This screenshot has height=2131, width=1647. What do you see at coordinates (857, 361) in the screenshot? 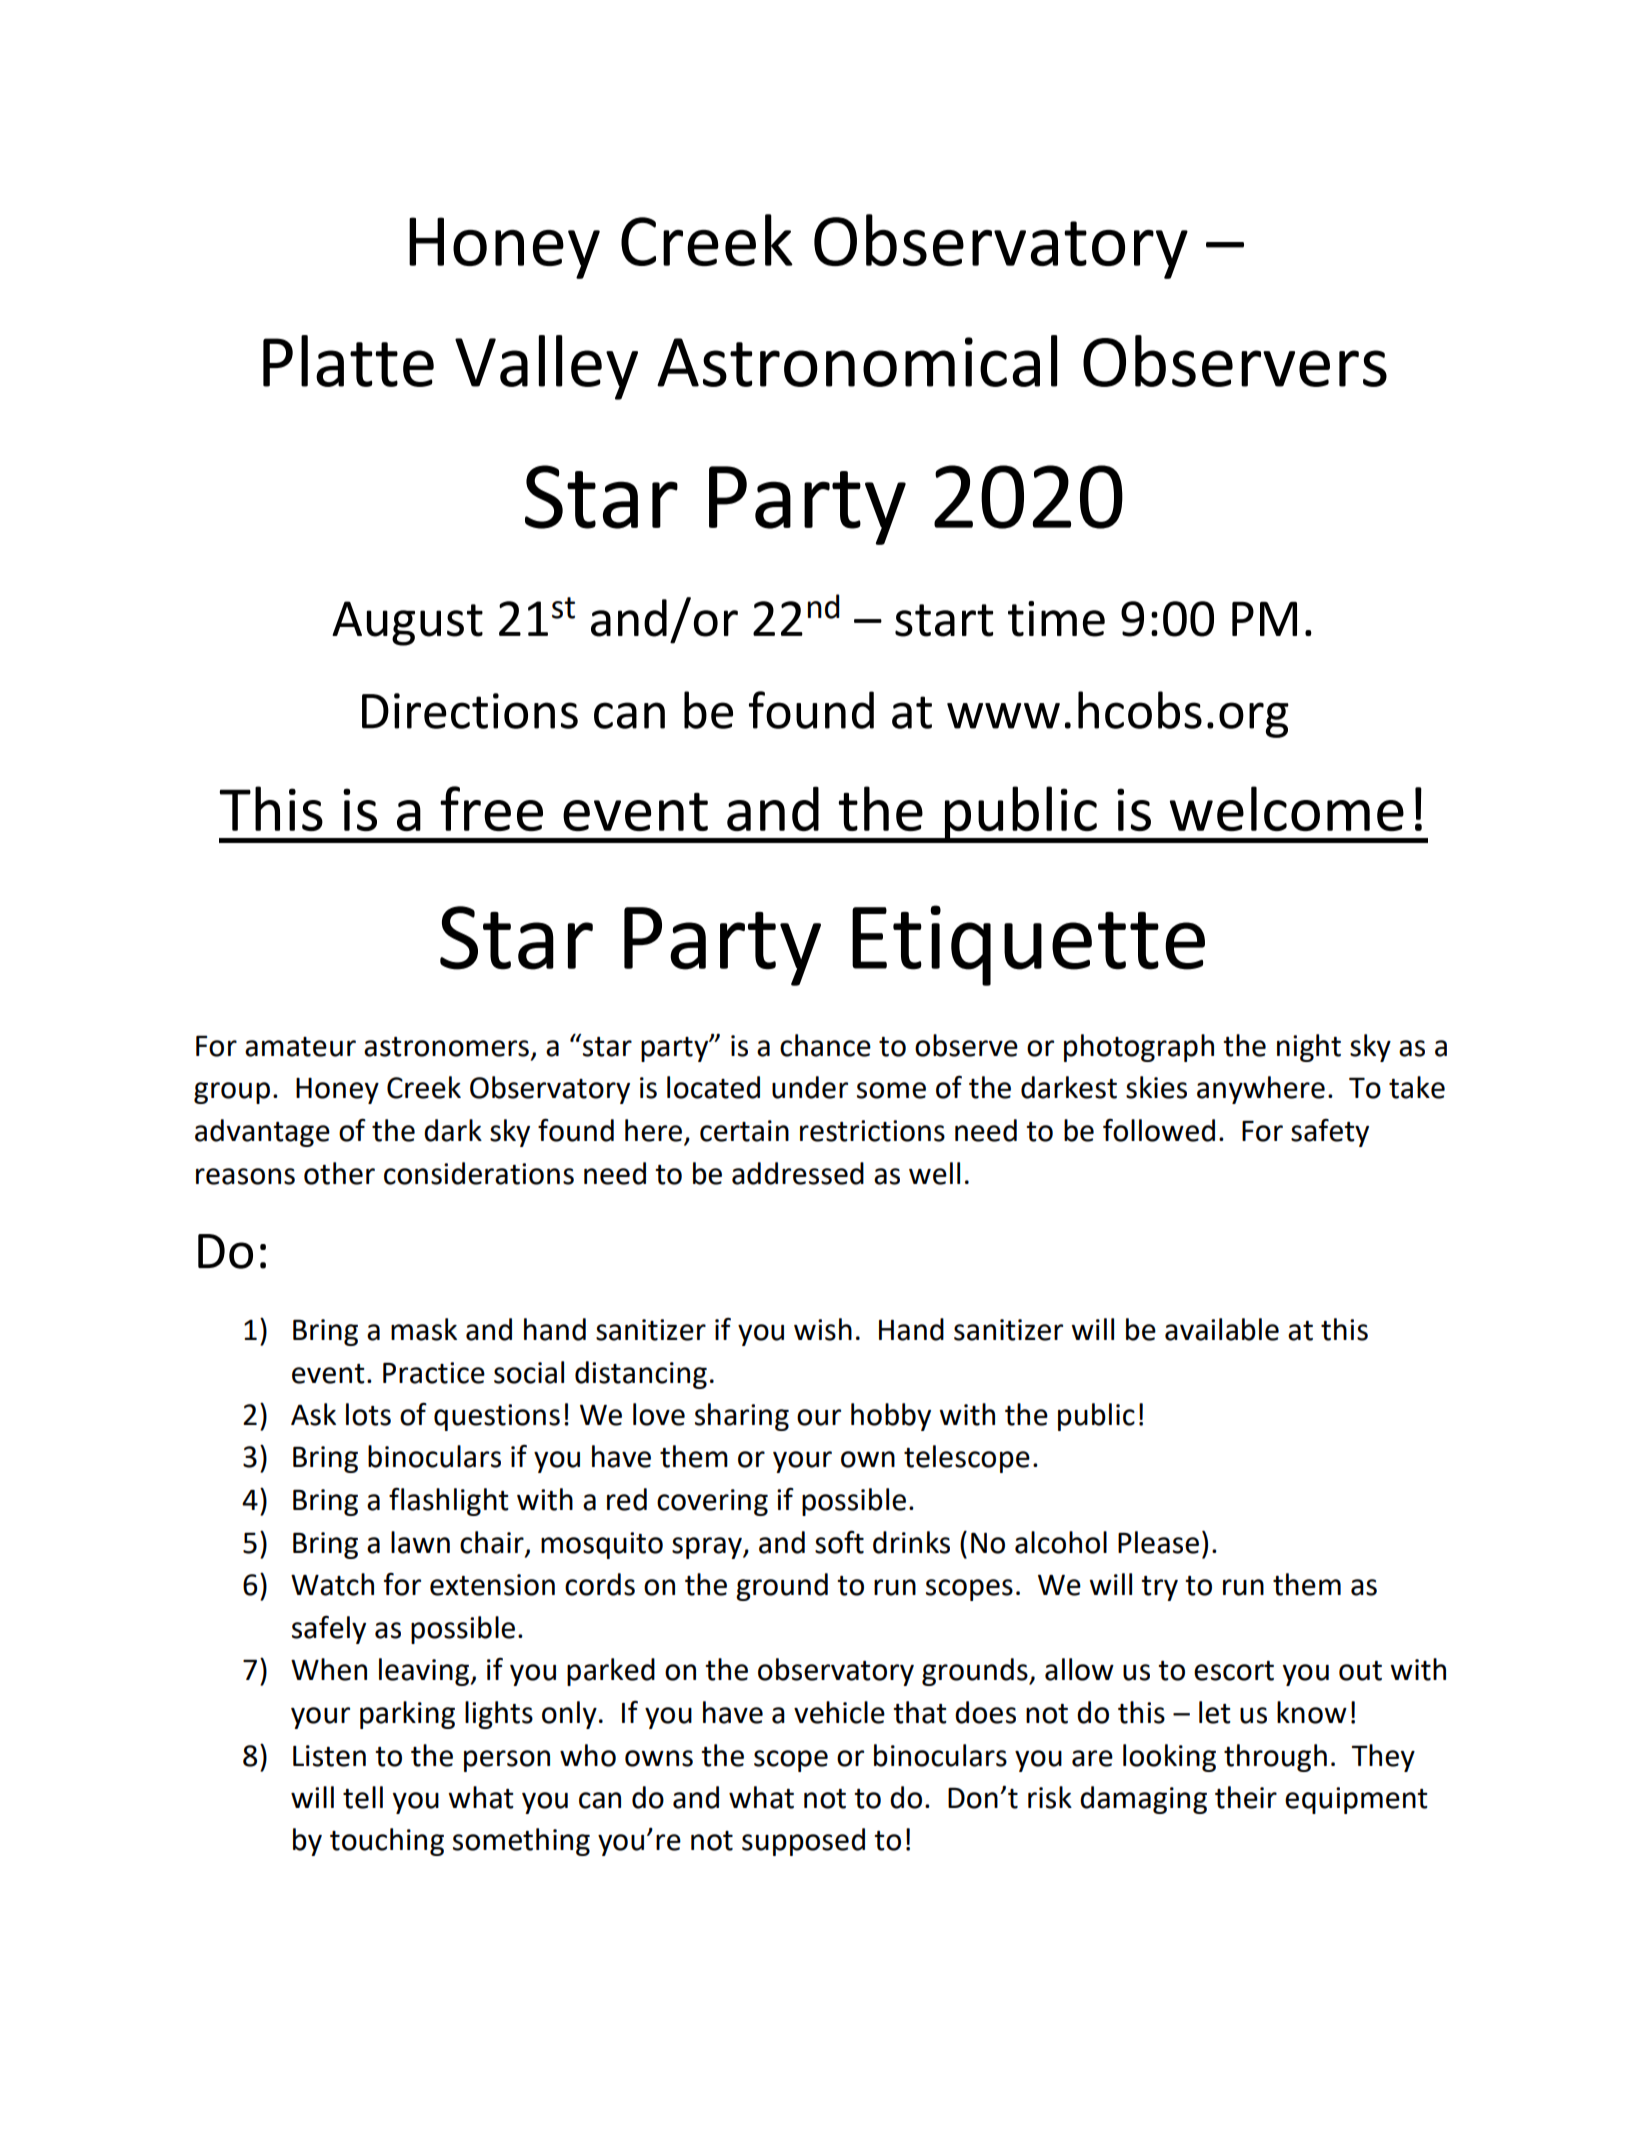
I see `Astronomical` at bounding box center [857, 361].
